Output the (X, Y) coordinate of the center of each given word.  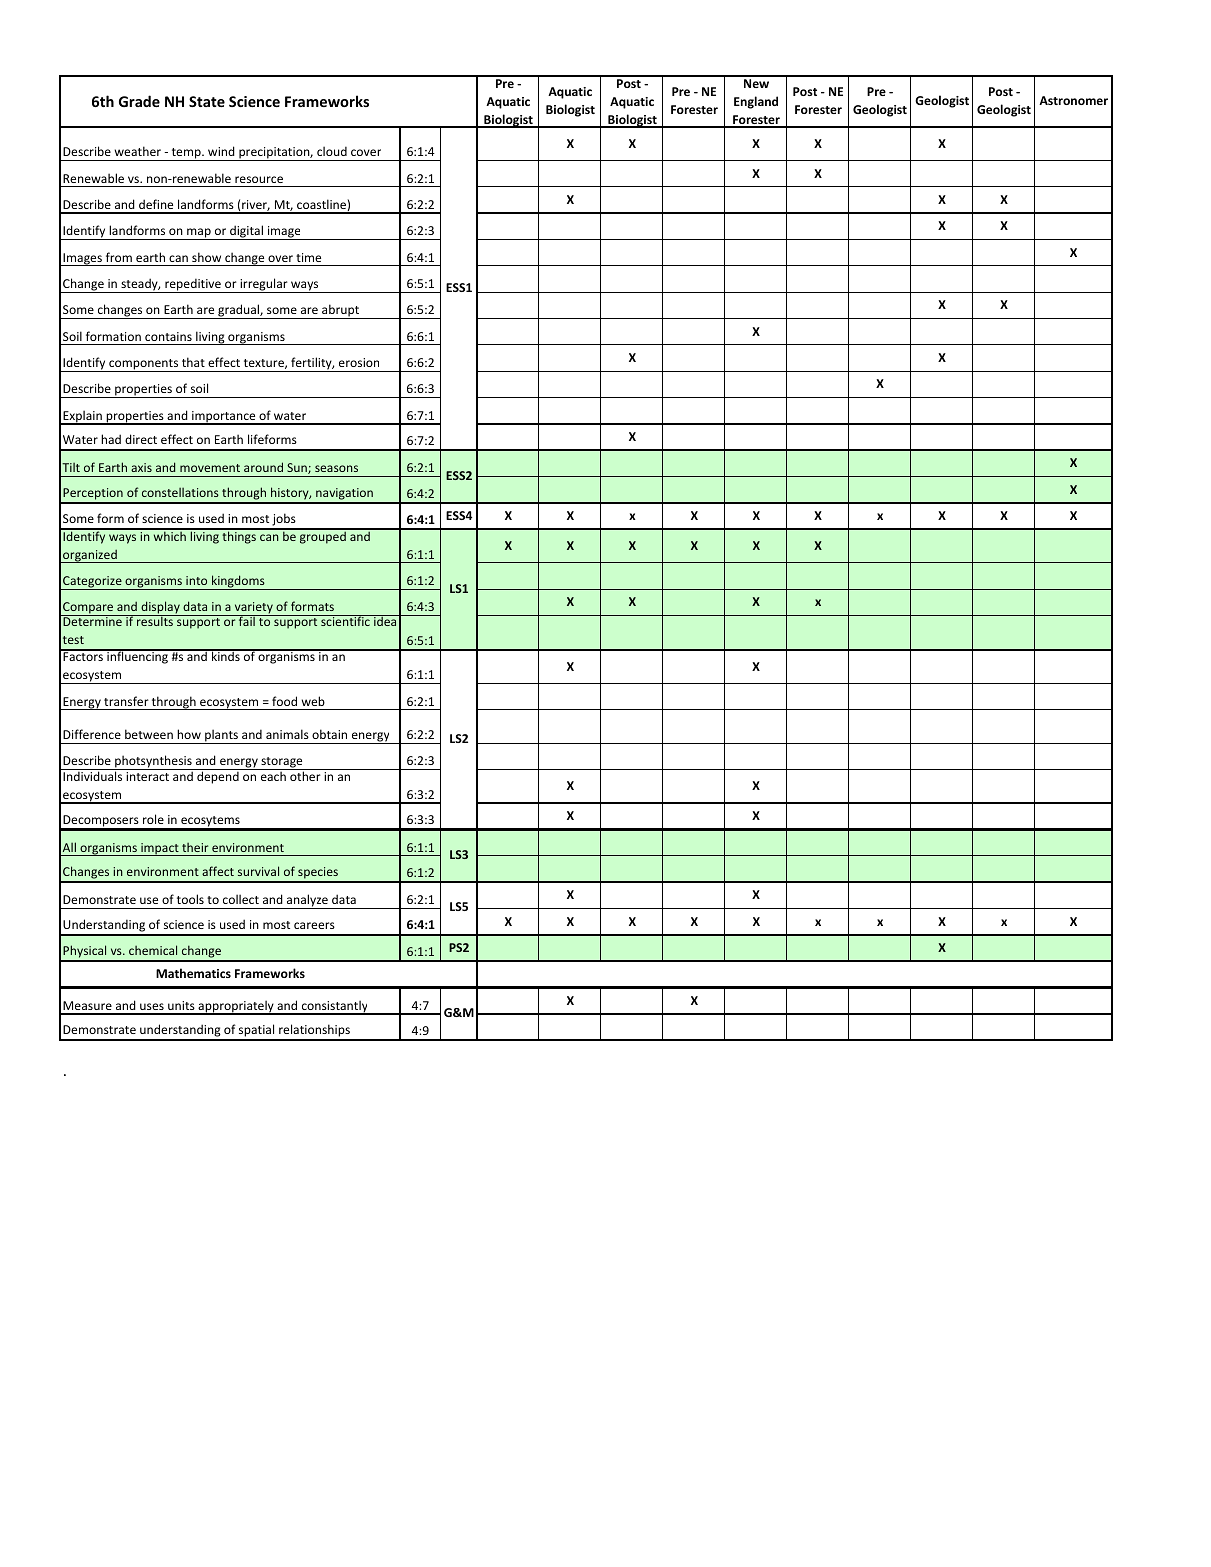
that (193, 362)
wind (221, 151)
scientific (345, 620)
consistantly (334, 1007)
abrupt (340, 311)
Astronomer (1073, 100)
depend (218, 777)
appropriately (236, 1007)
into (196, 580)
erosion (359, 362)
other (305, 776)
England (756, 102)
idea (385, 620)
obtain (329, 734)
